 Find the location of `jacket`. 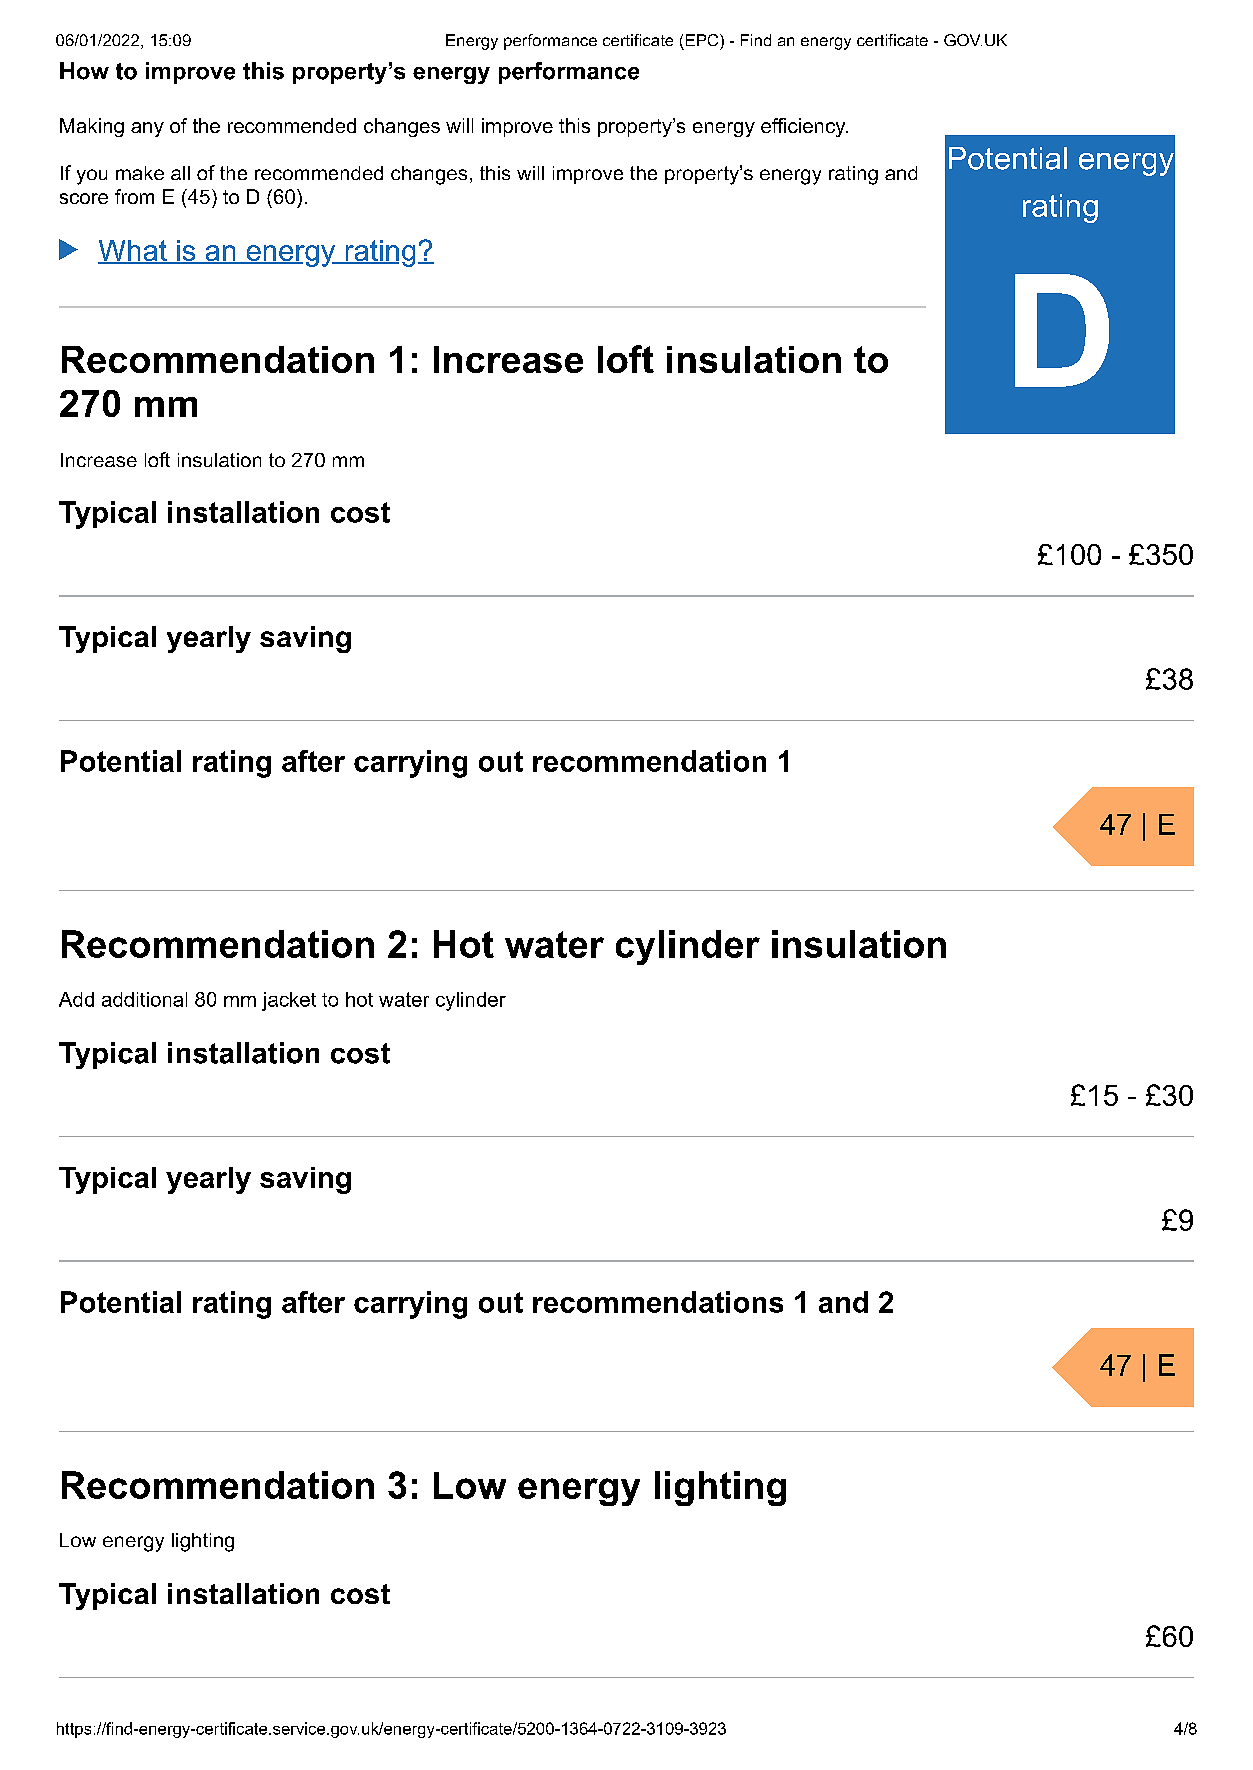

jacket is located at coordinates (289, 1001).
